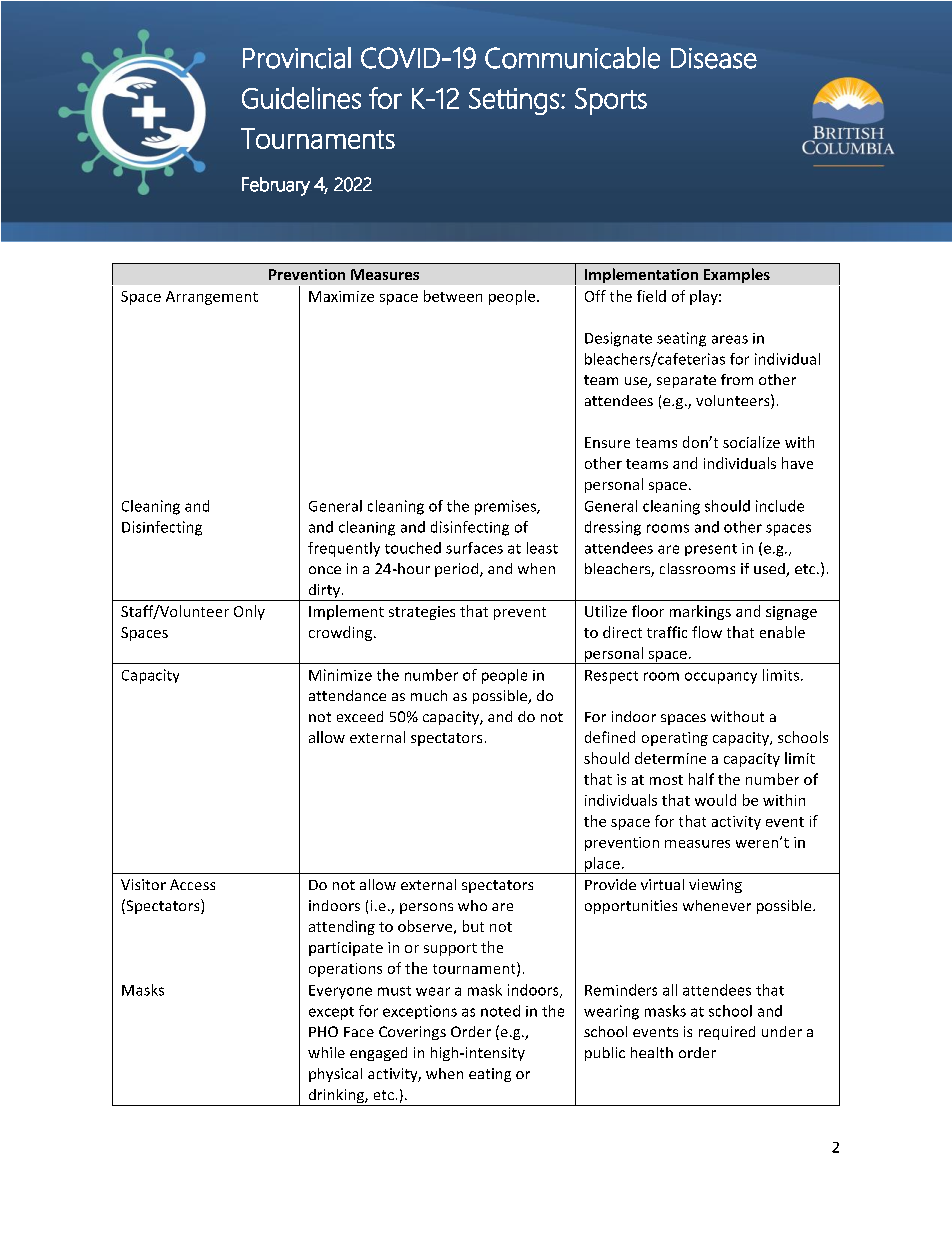  Describe the element at coordinates (727, 1033) in the document. I see `required` at that location.
